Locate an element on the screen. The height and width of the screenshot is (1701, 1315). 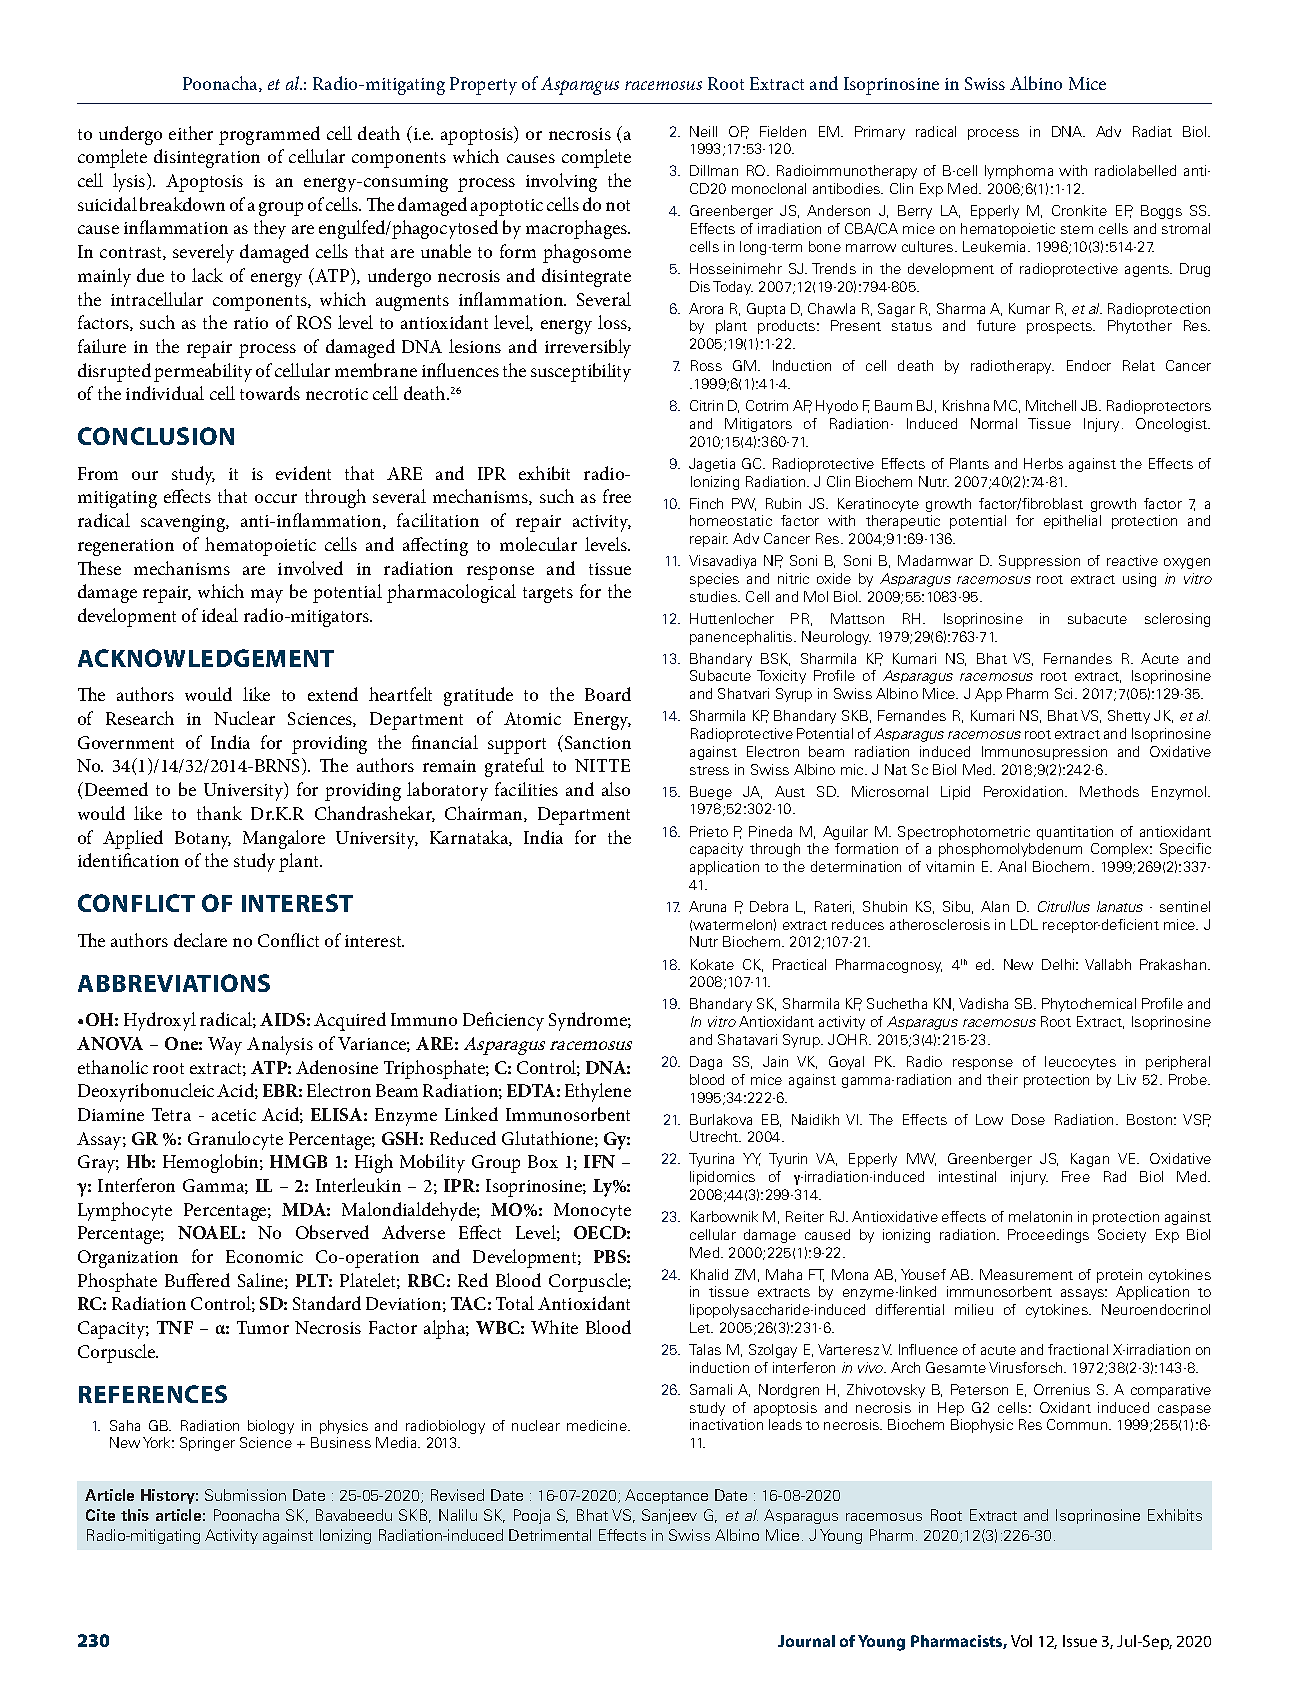
either is located at coordinates (191, 133).
